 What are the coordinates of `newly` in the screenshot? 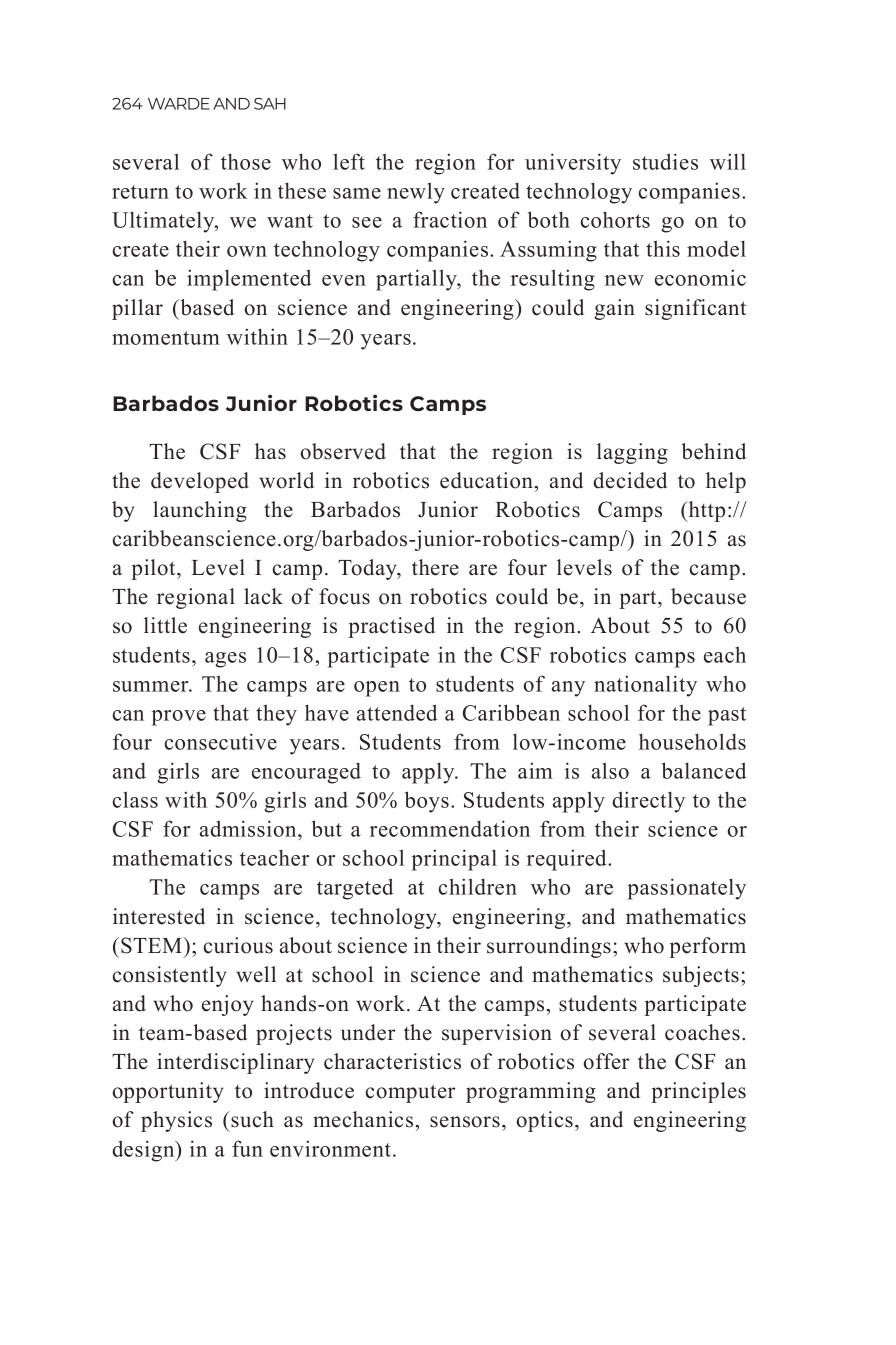 It's located at (416, 193).
